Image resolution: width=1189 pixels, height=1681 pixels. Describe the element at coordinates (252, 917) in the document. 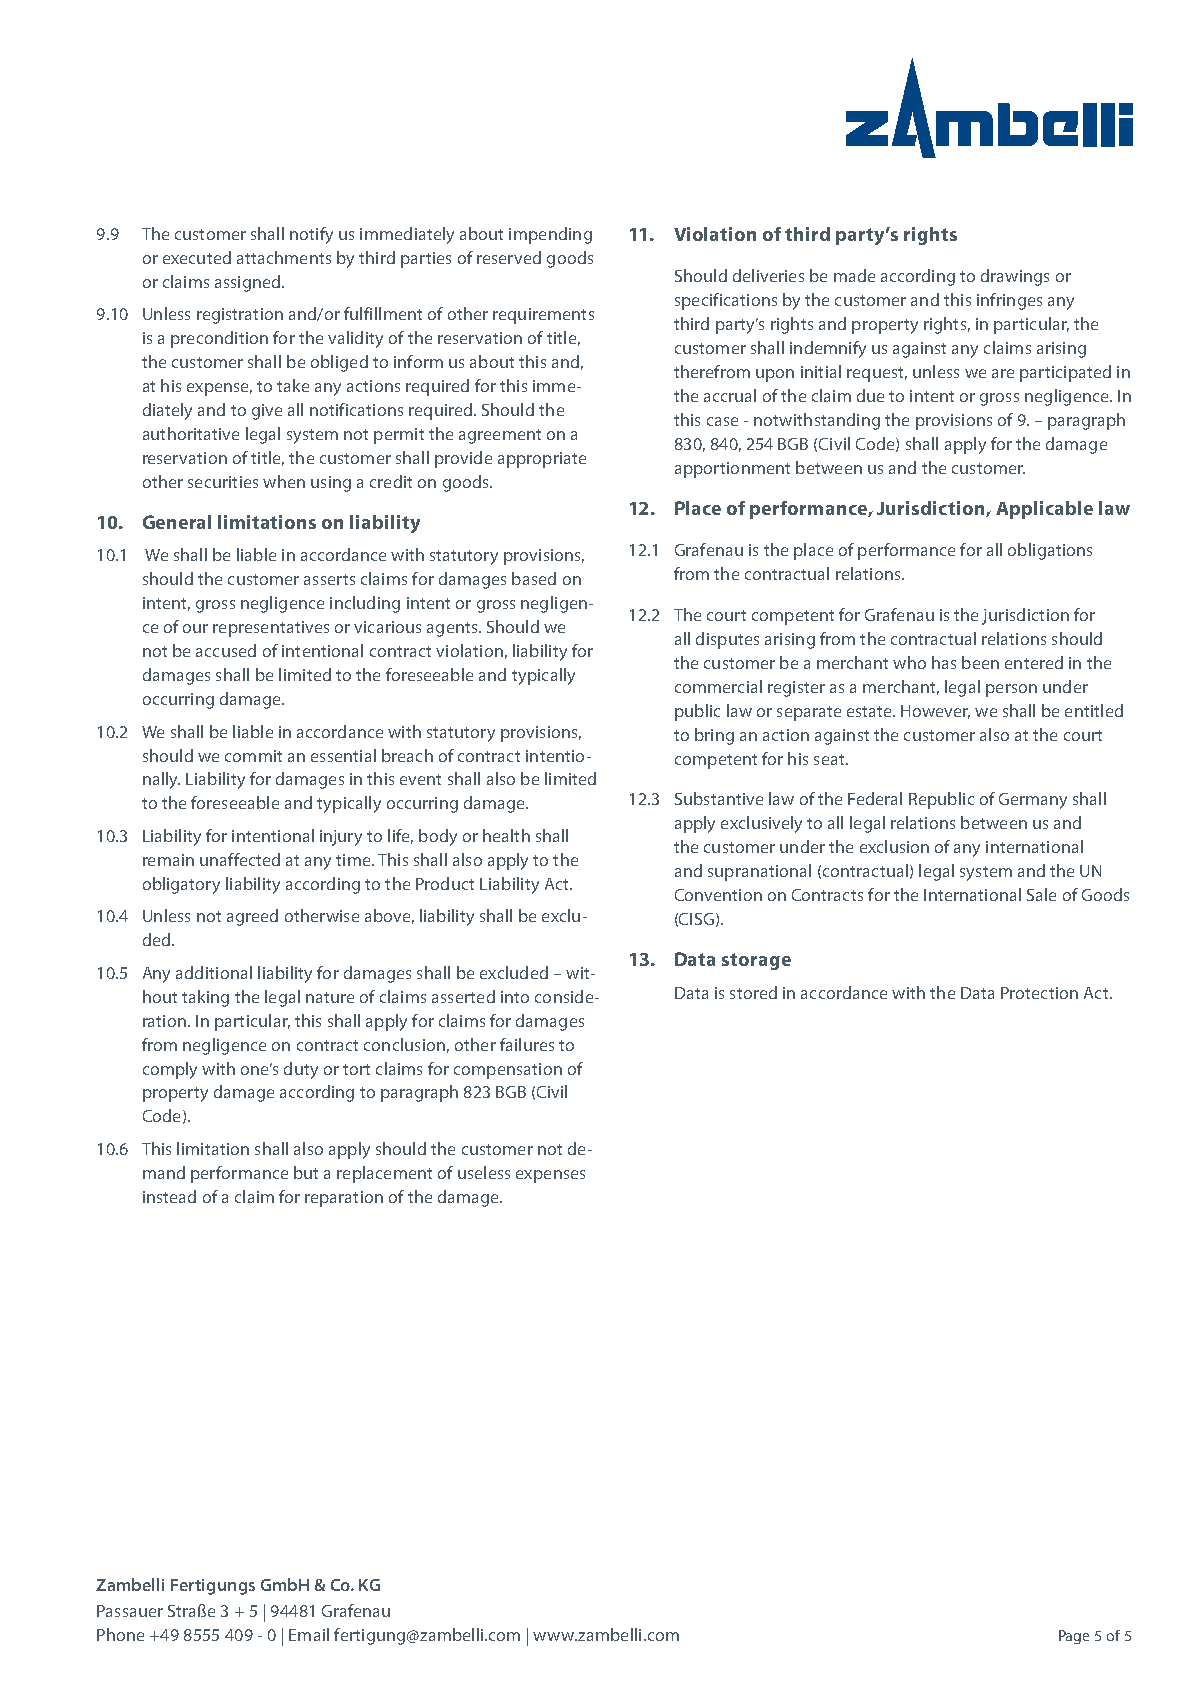

I see `agreed` at that location.
